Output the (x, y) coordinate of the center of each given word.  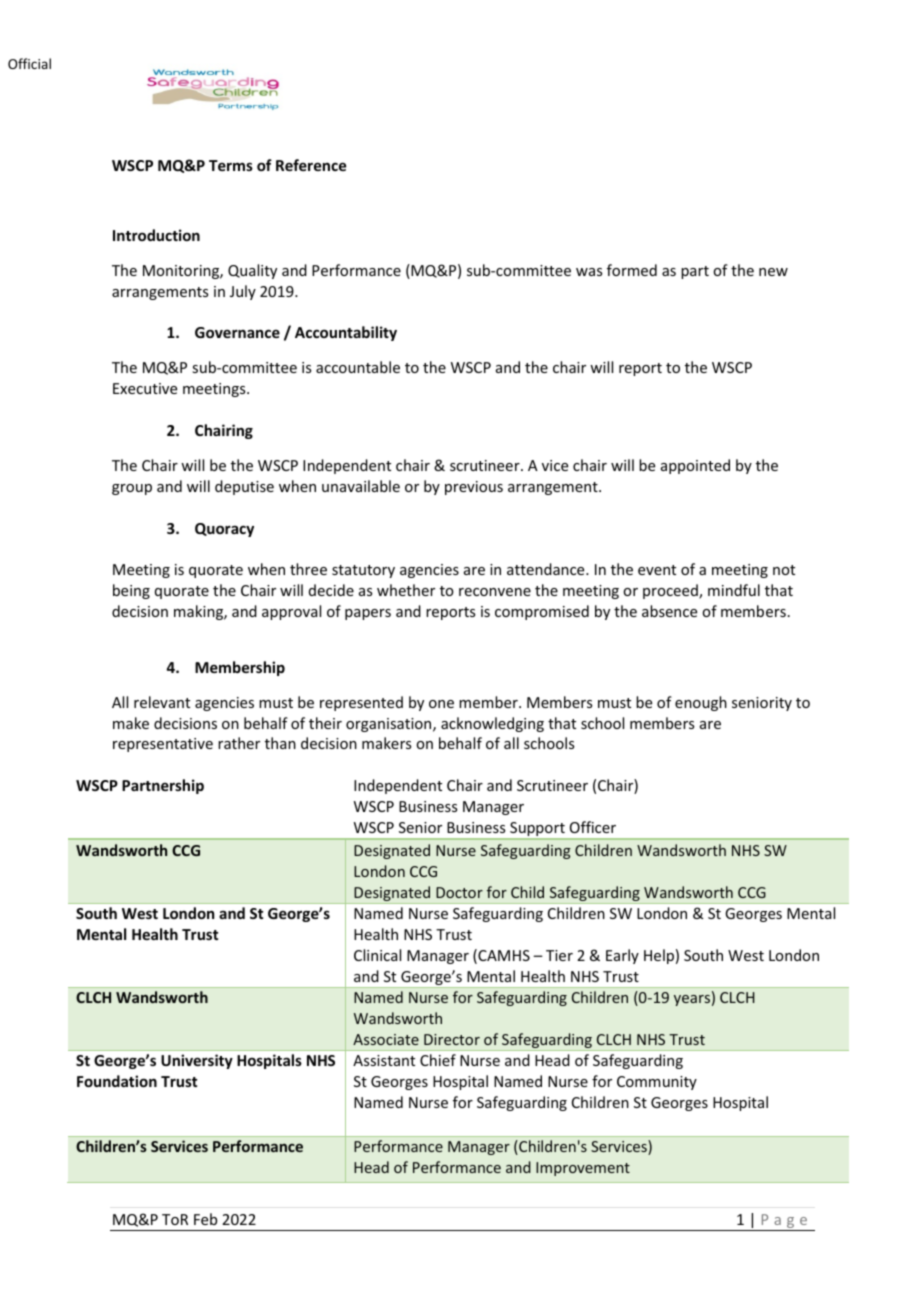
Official (29, 63)
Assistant (384, 1060)
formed (632, 270)
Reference (311, 165)
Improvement (583, 1169)
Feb (205, 1219)
